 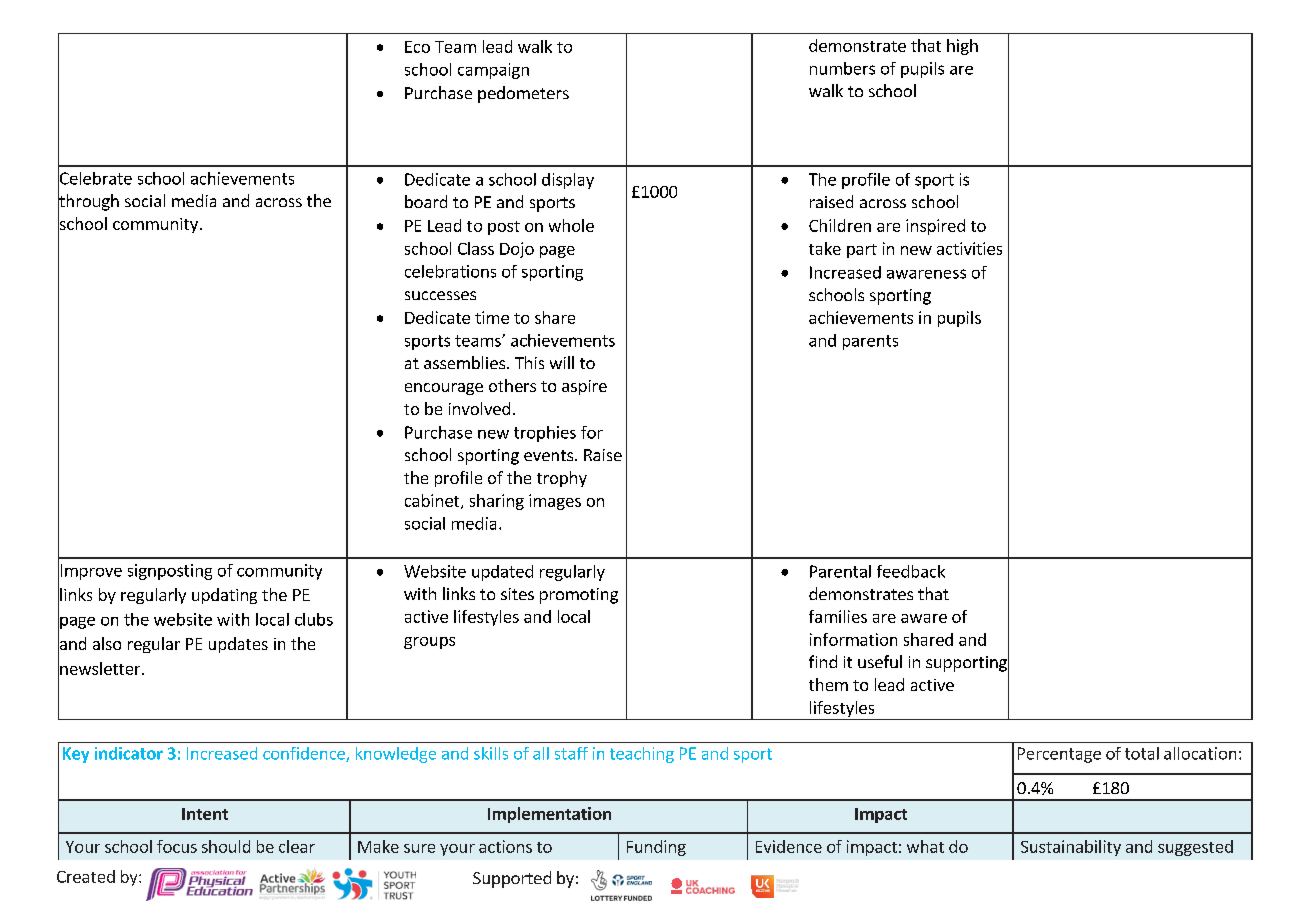 What do you see at coordinates (656, 848) in the page?
I see `Funding` at bounding box center [656, 848].
